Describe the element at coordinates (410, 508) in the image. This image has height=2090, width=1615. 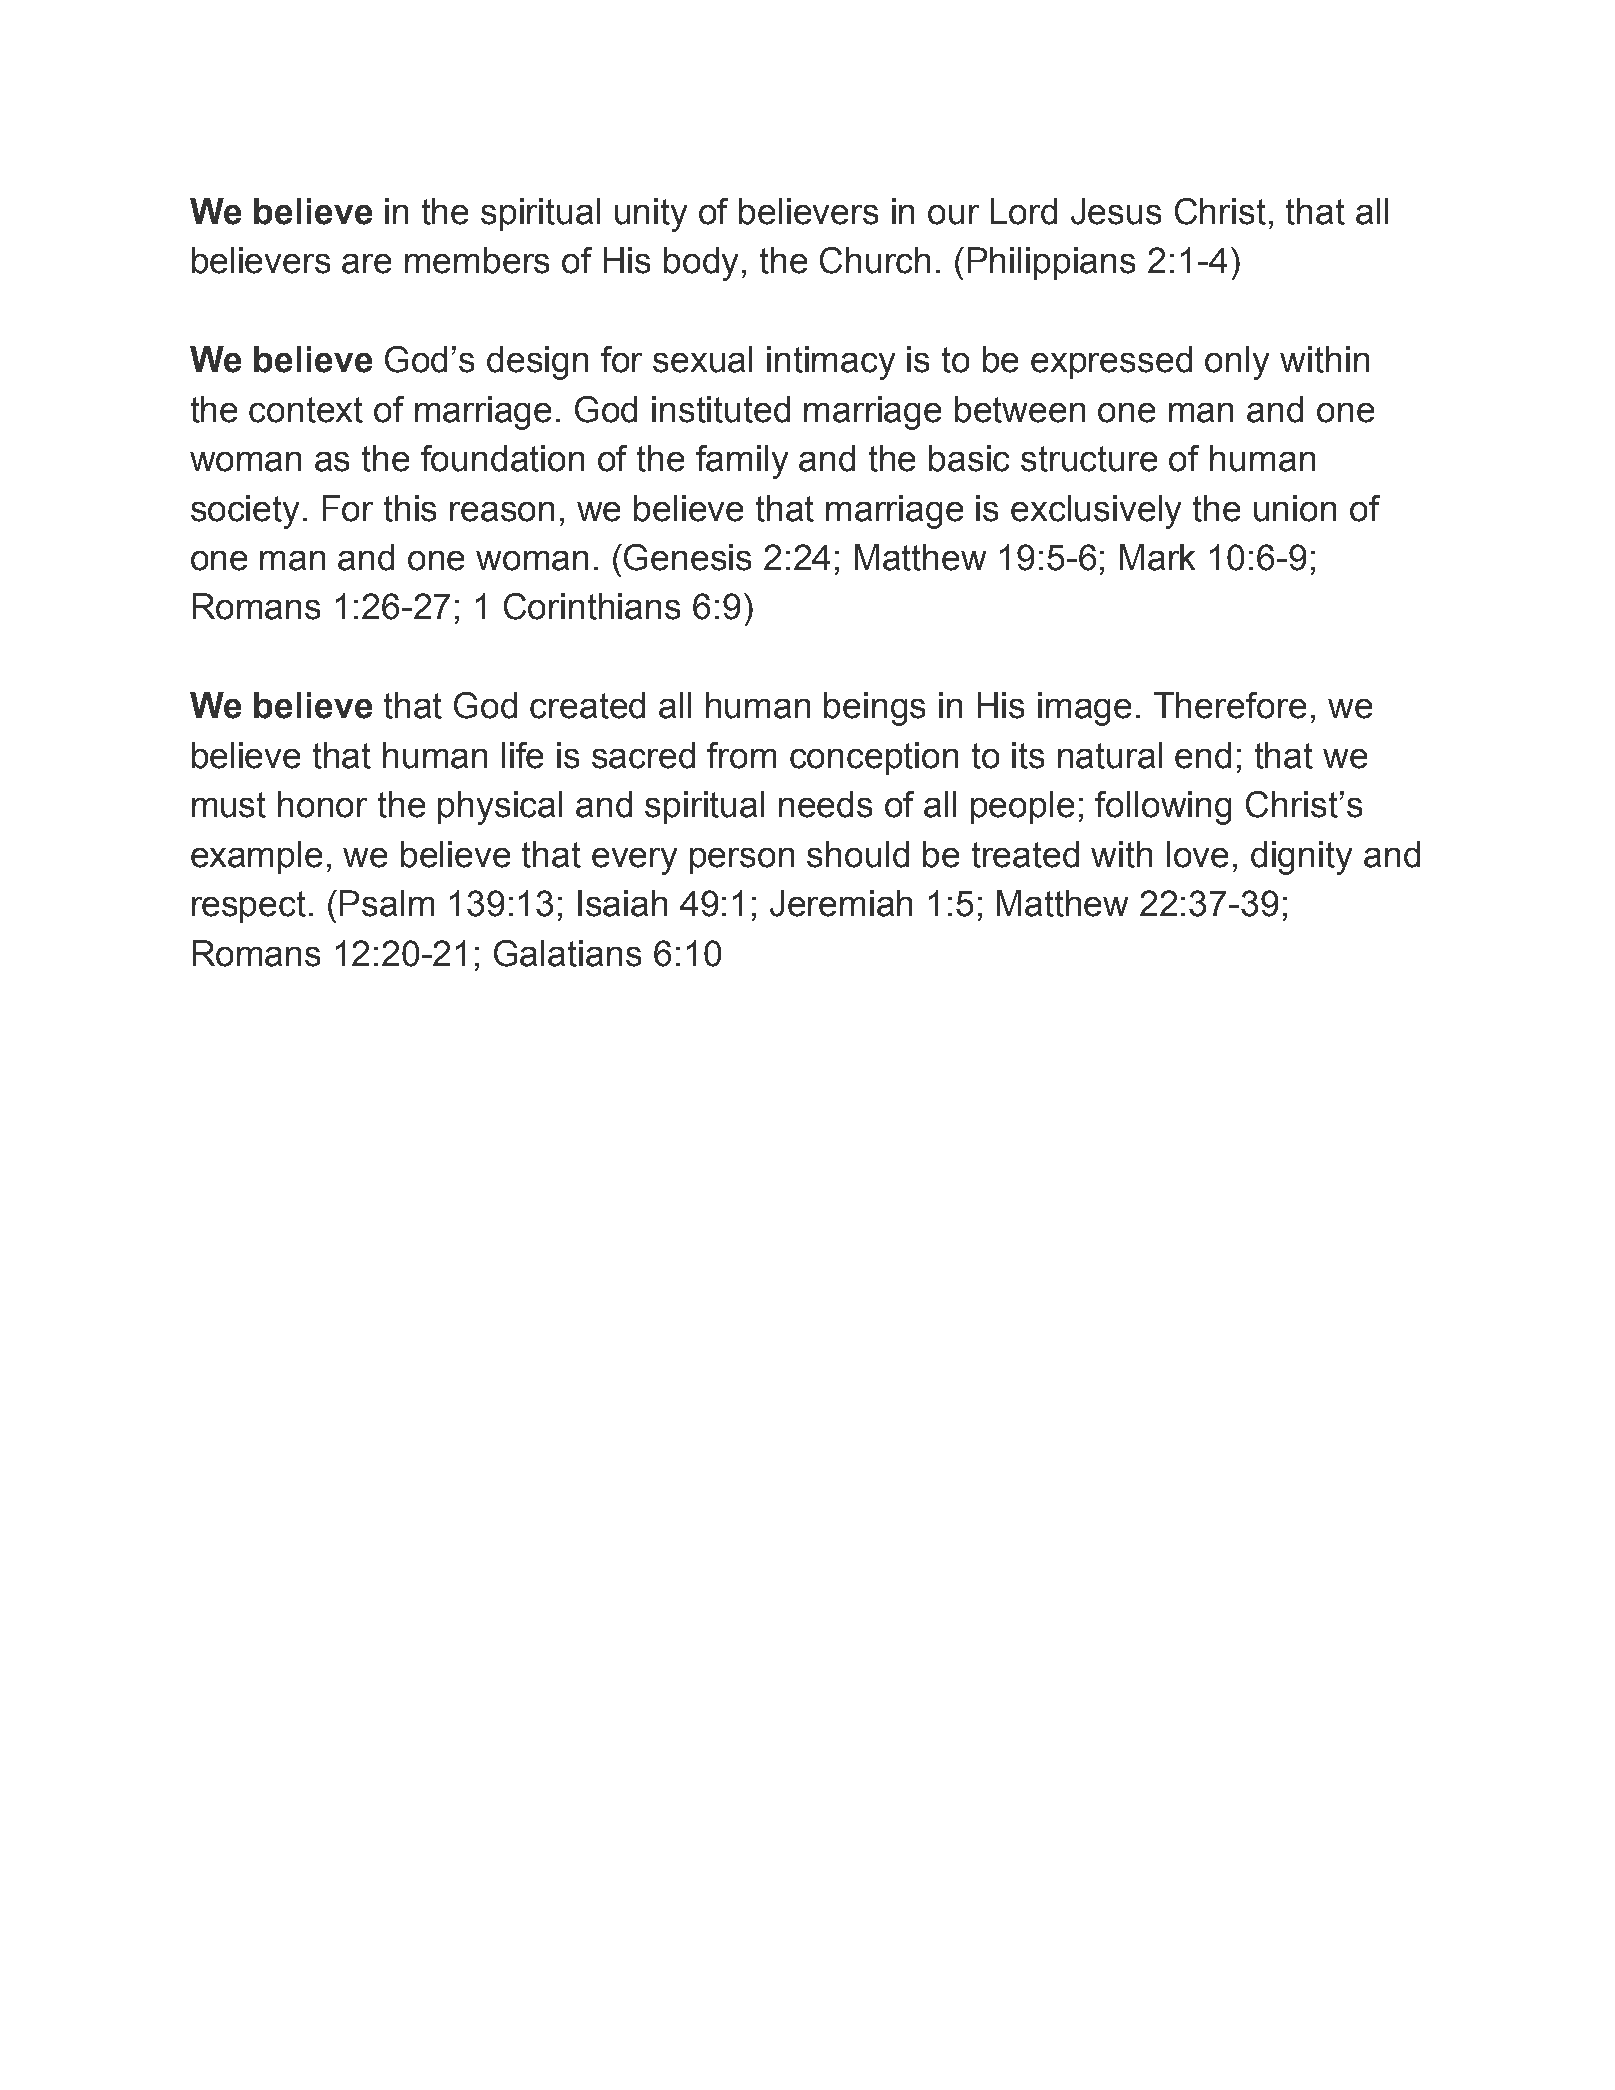
I see `this` at that location.
